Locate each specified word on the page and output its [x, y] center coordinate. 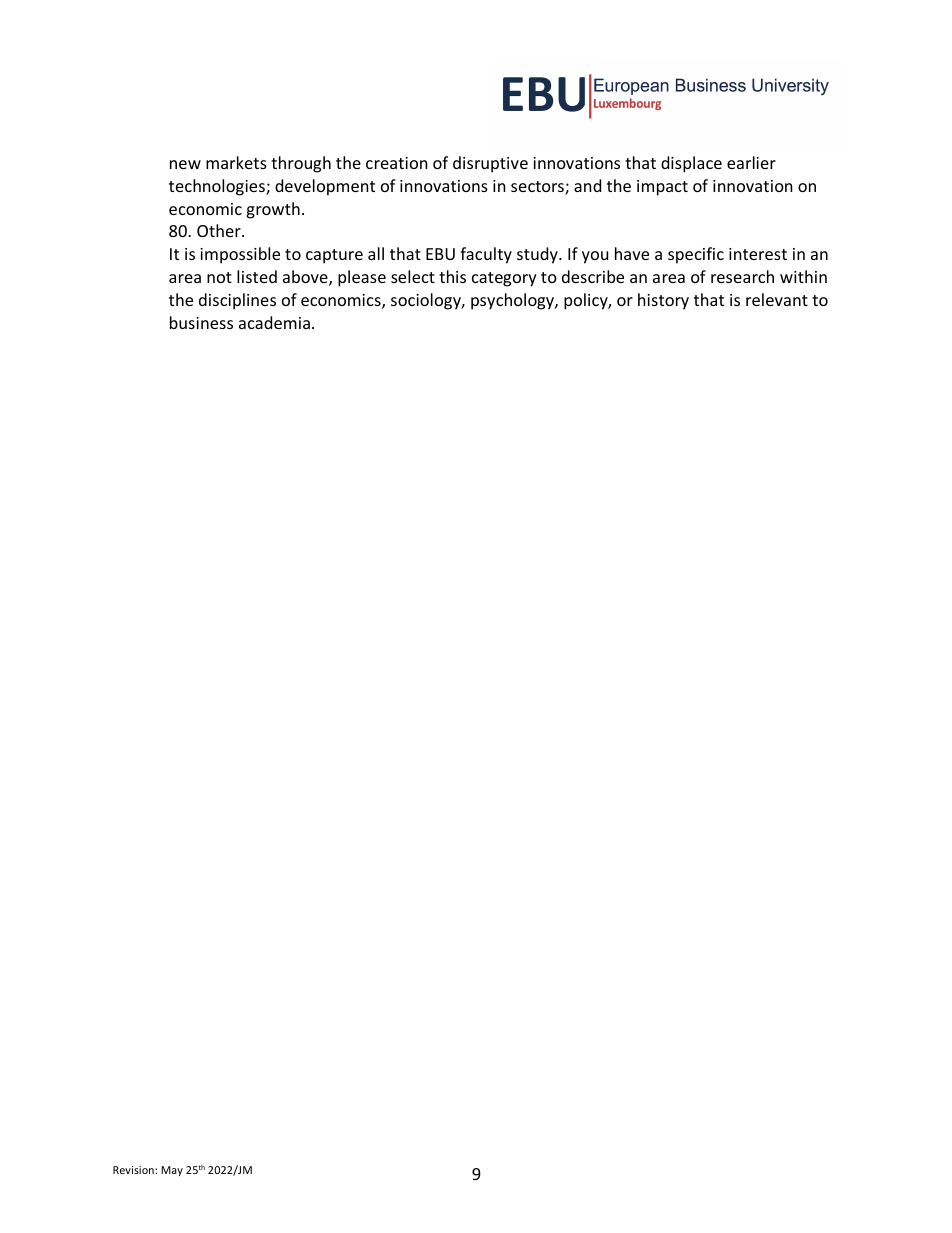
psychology [513, 301]
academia [274, 322]
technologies [218, 187]
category [504, 279]
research [742, 276]
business [201, 322]
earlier [751, 162]
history [663, 301]
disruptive [490, 164]
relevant [777, 299]
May [172, 1171]
